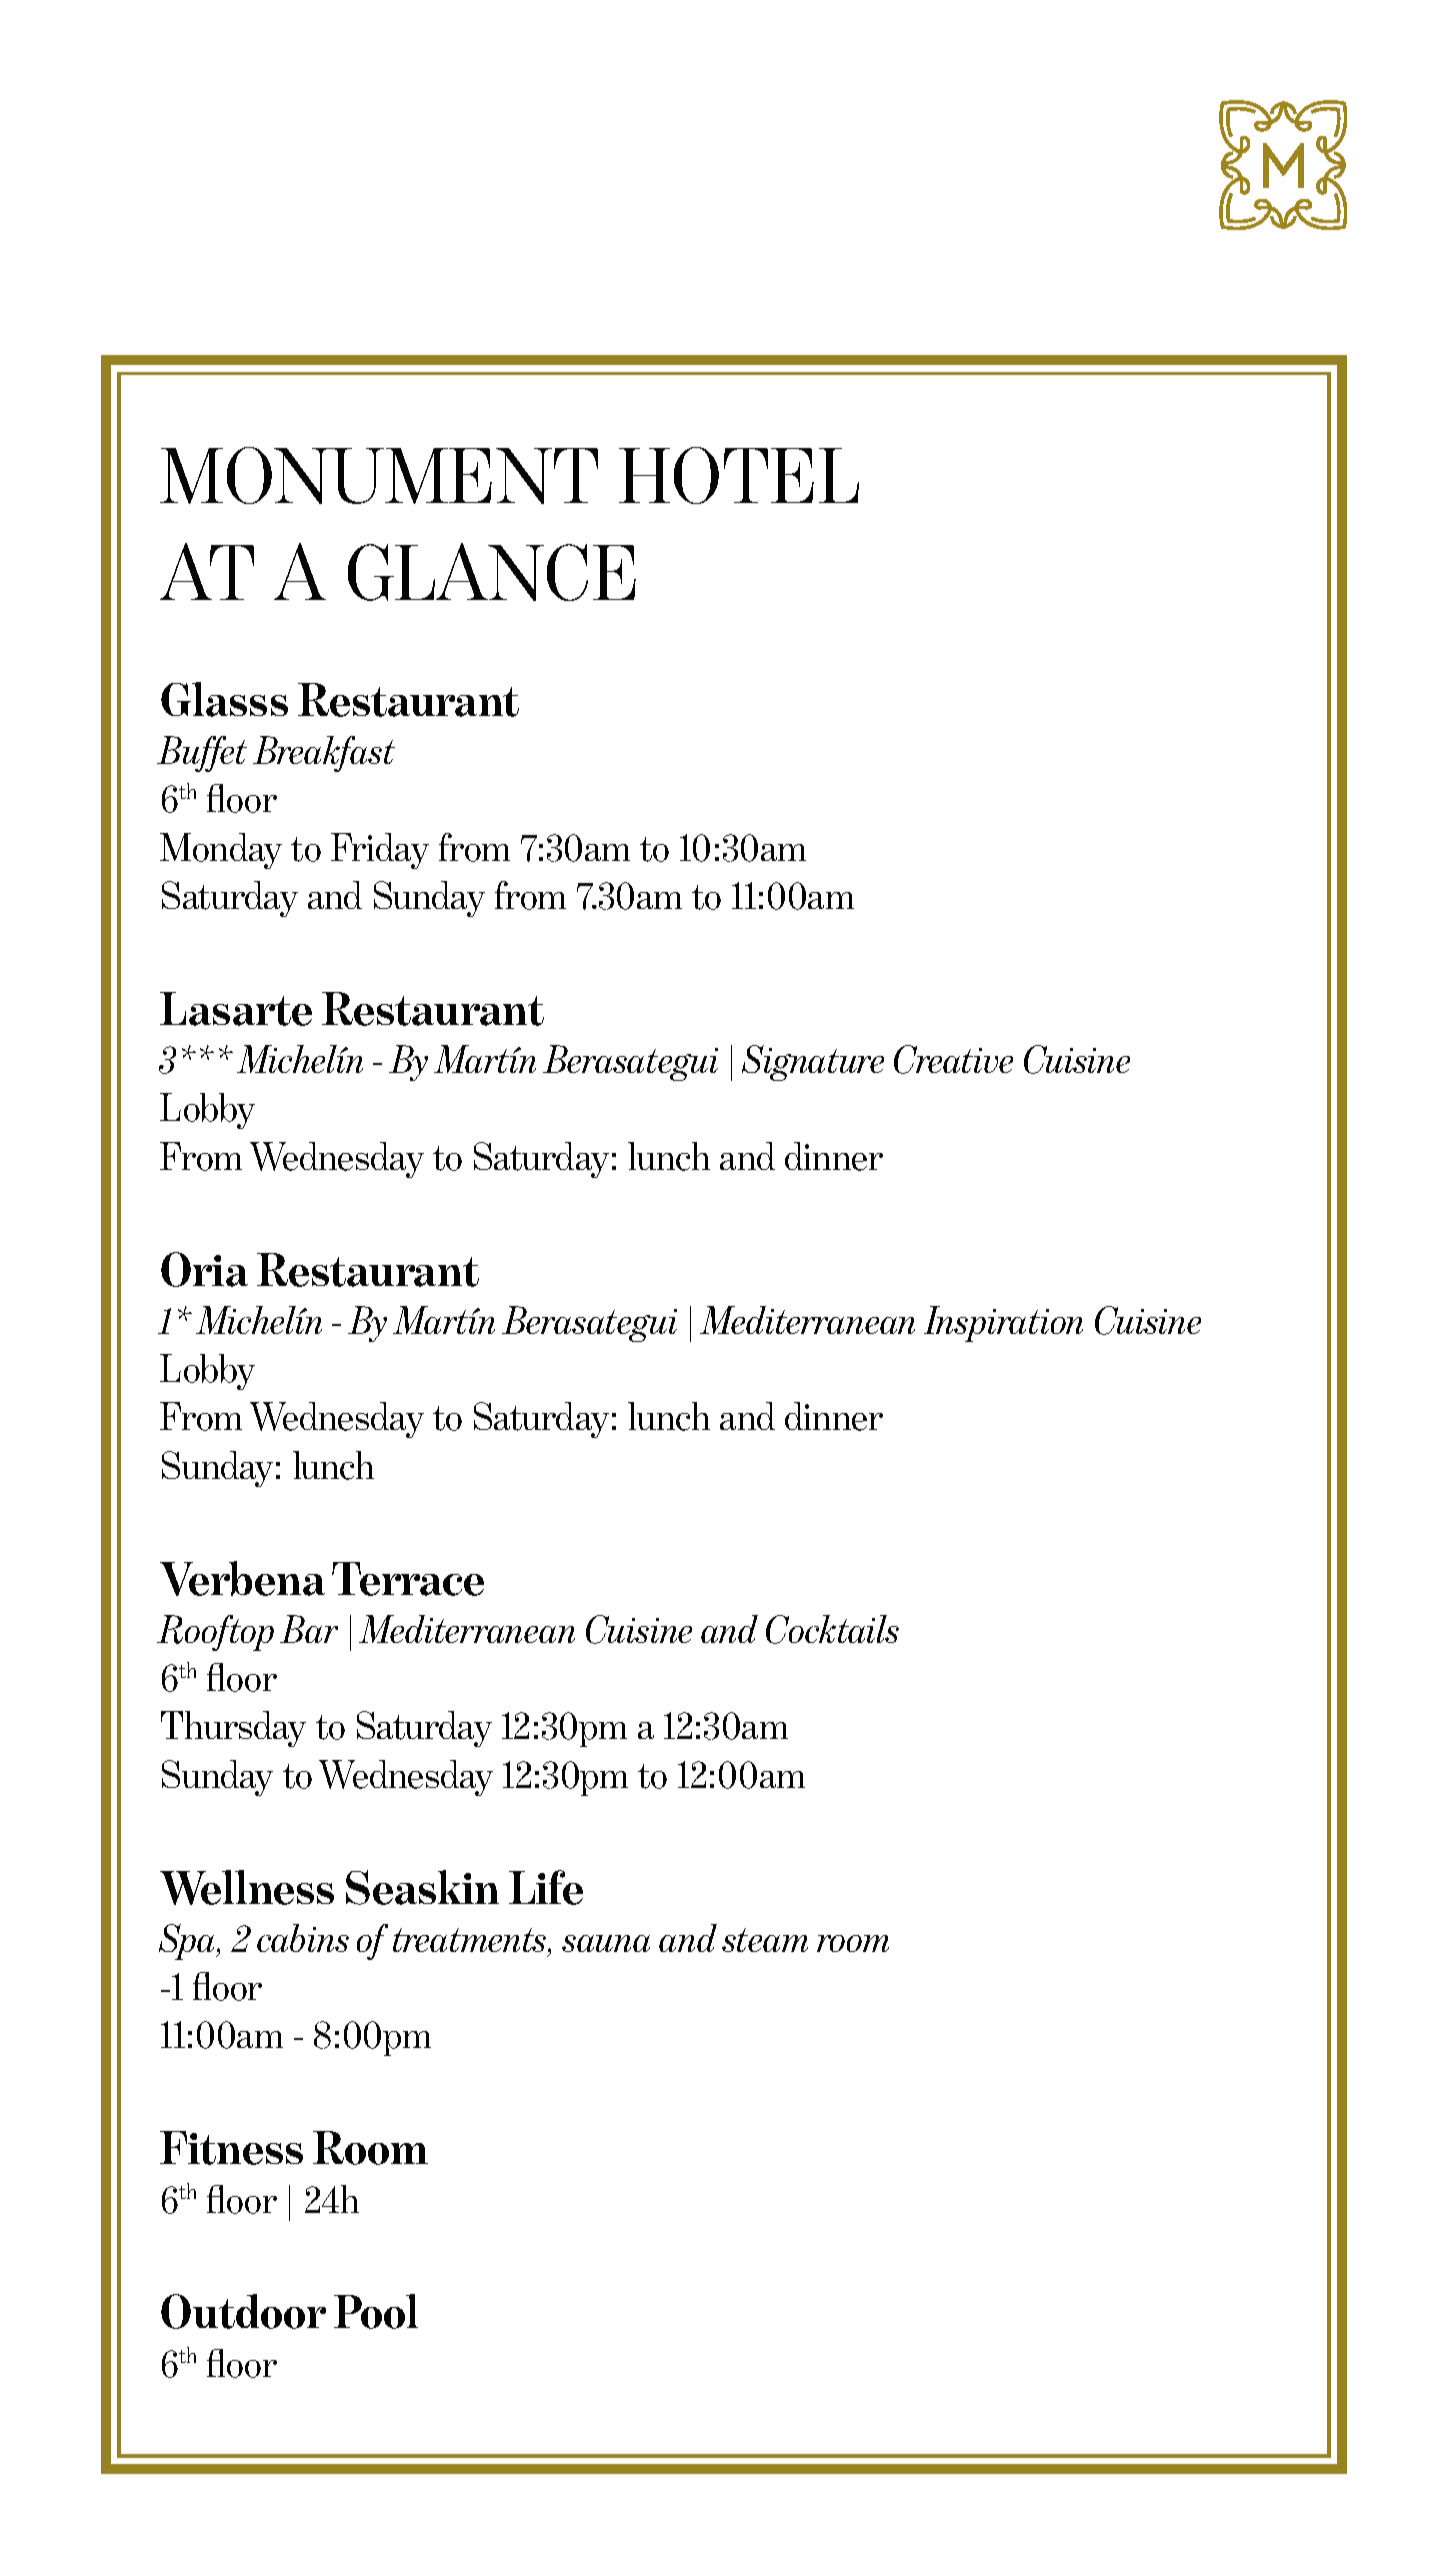  I want to click on Oria, so click(204, 1269).
